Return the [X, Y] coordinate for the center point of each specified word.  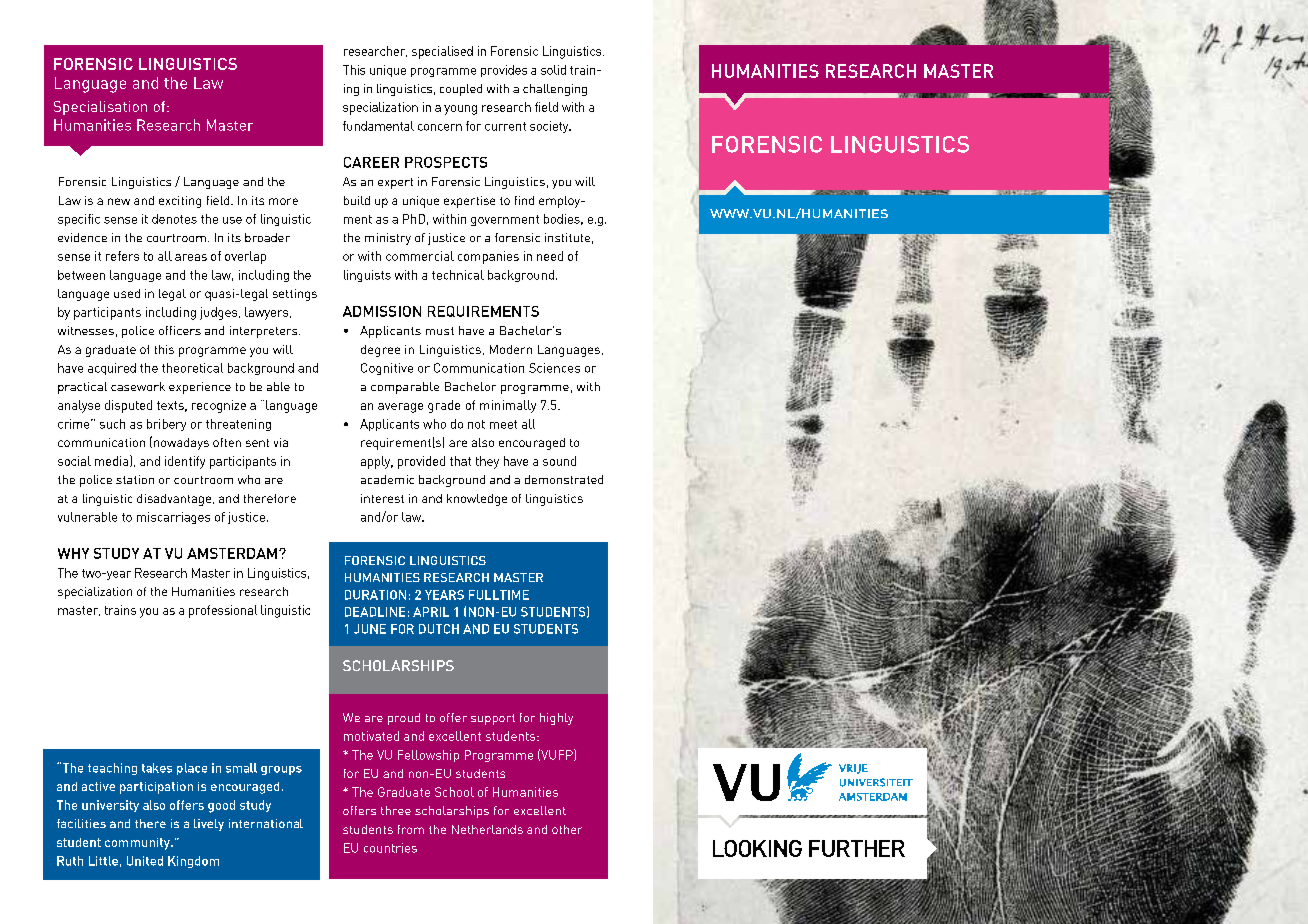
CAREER [371, 162]
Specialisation [100, 108]
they [487, 462]
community [138, 844]
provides [504, 71]
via [281, 442]
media [113, 461]
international [266, 823]
